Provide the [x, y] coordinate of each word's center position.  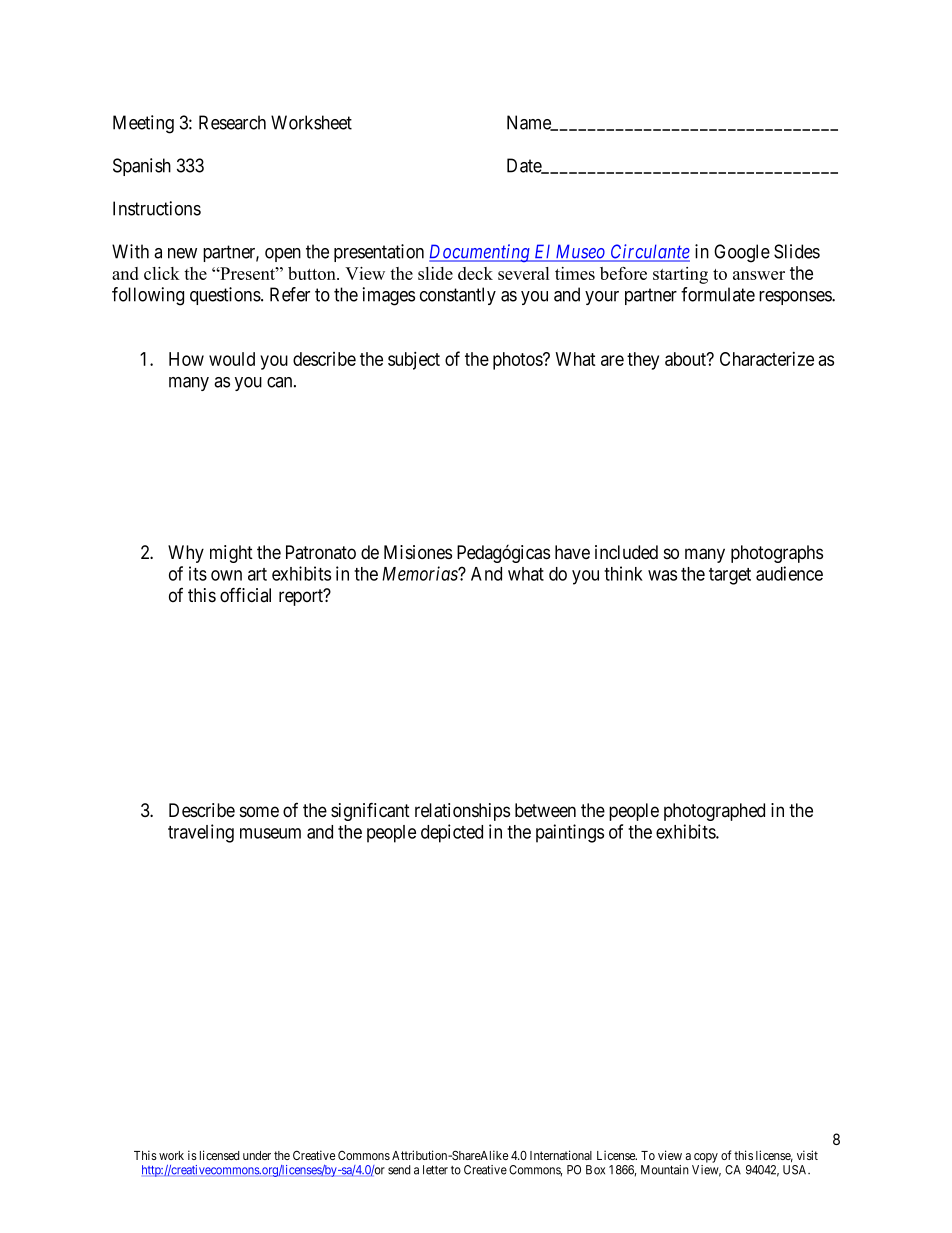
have [572, 552]
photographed [714, 812]
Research [232, 122]
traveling [201, 833]
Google [742, 253]
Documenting [480, 253]
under [257, 1155]
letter [435, 1170]
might [231, 554]
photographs [777, 554]
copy [706, 1158]
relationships [462, 812]
